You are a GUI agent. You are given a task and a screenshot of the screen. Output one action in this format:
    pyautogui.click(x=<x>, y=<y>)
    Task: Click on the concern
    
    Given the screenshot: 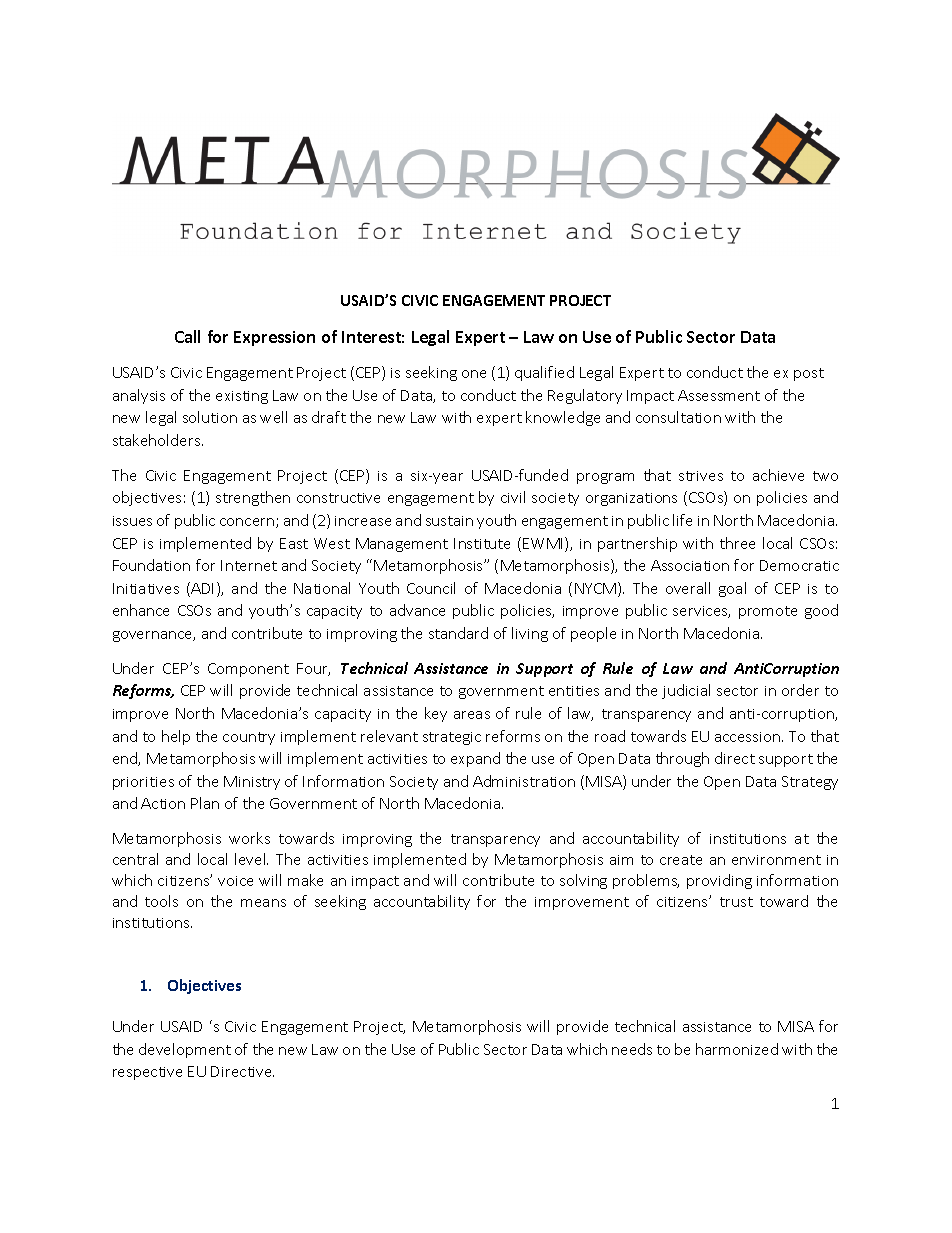 What is the action you would take?
    pyautogui.click(x=248, y=523)
